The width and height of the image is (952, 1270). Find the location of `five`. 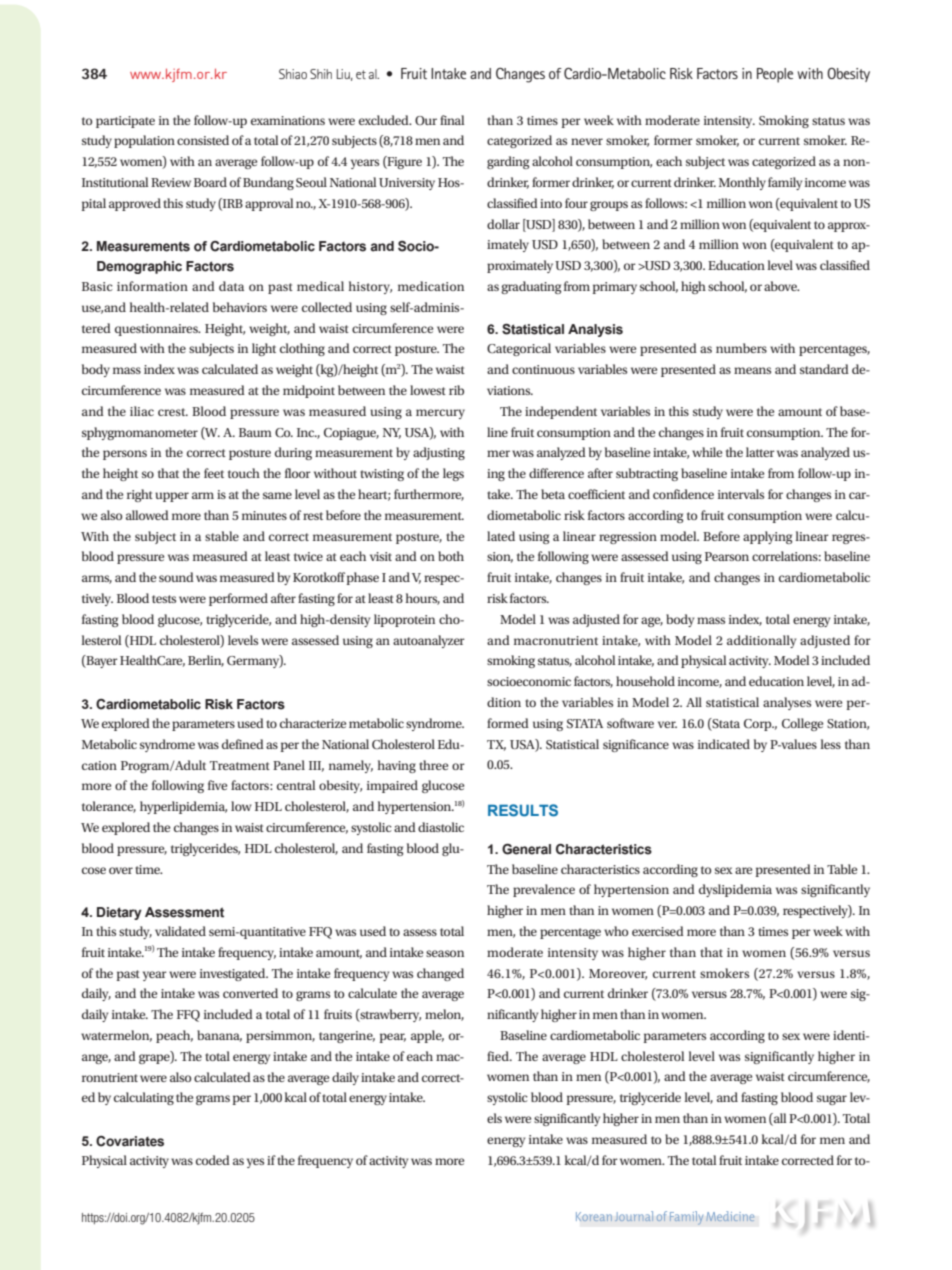

five is located at coordinates (217, 785).
